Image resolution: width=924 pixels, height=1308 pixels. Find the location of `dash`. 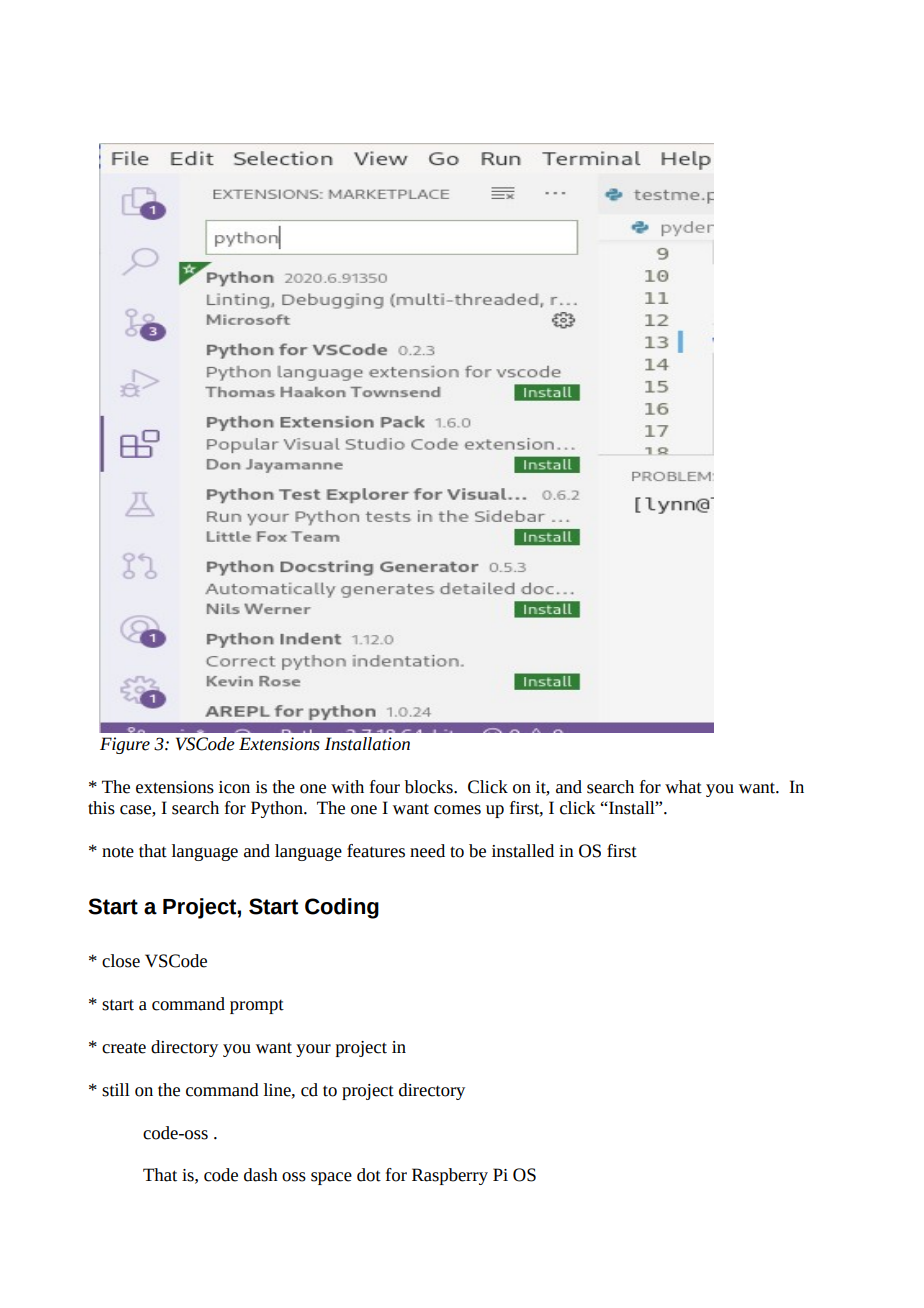

dash is located at coordinates (261, 1175).
